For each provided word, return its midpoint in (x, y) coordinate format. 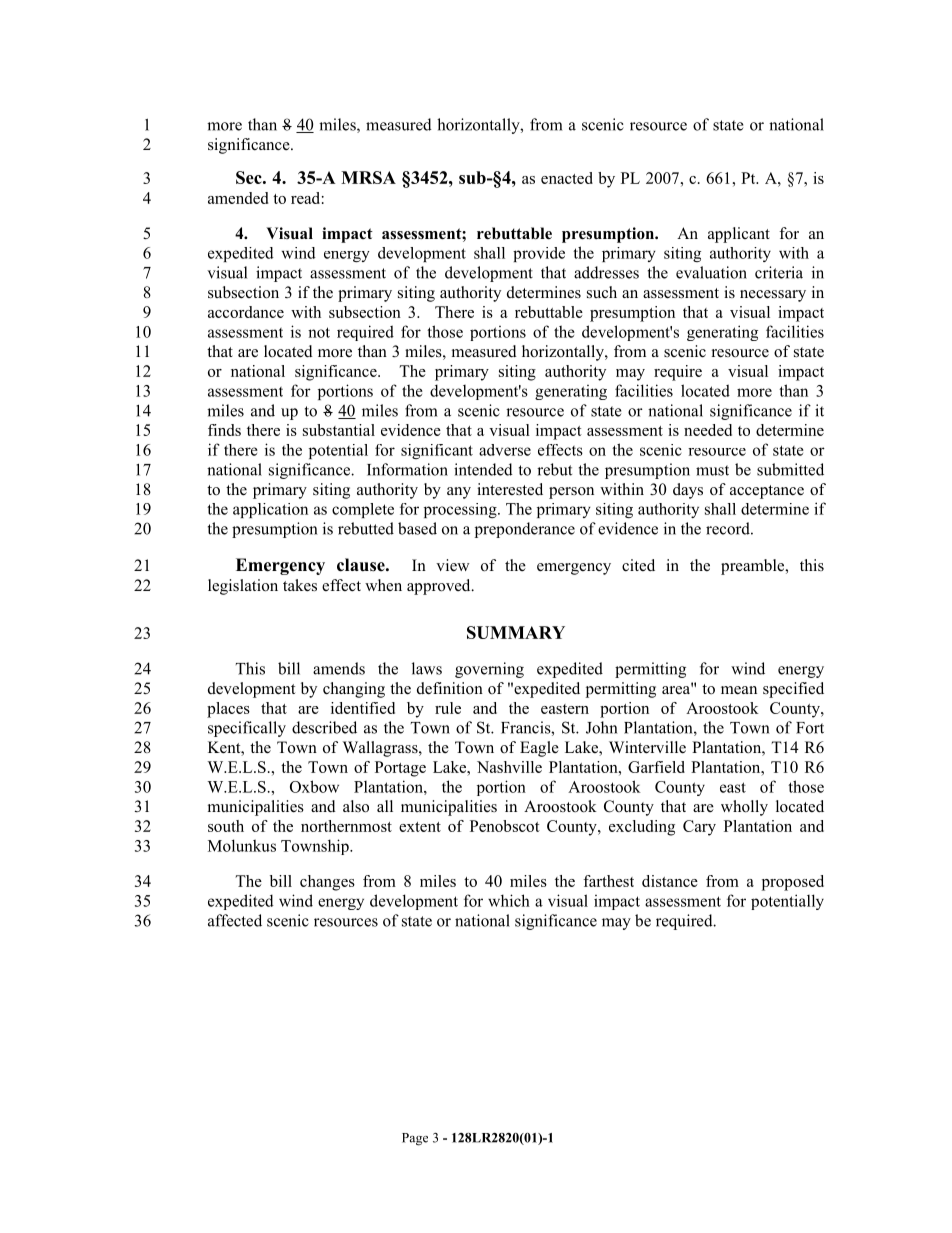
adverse (505, 450)
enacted (567, 178)
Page (415, 1139)
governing (489, 670)
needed (708, 430)
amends (339, 668)
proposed (793, 883)
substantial (339, 430)
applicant (739, 235)
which (509, 900)
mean (739, 690)
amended (238, 198)
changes (327, 883)
